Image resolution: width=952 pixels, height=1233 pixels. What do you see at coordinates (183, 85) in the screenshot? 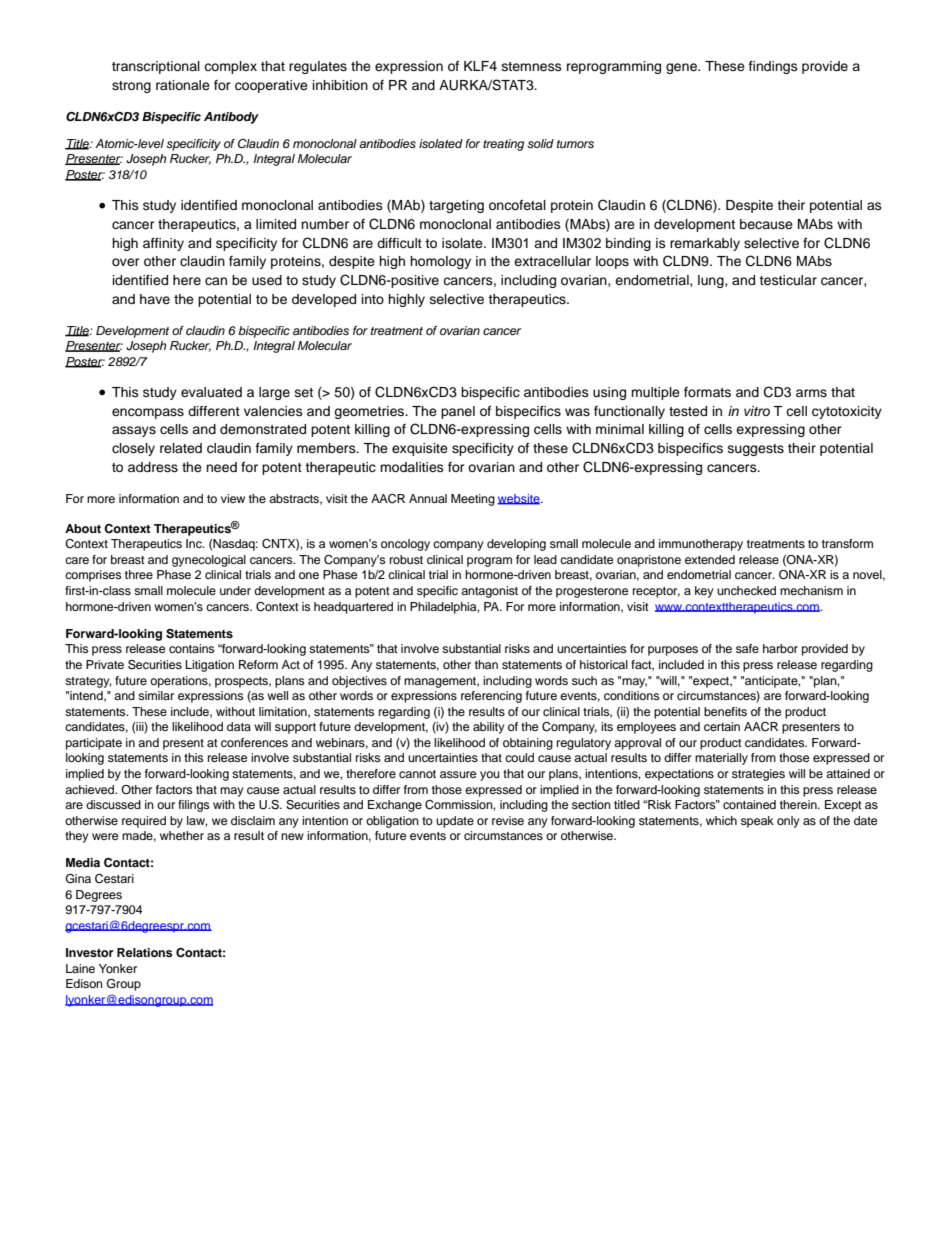
I see `rationale` at bounding box center [183, 85].
